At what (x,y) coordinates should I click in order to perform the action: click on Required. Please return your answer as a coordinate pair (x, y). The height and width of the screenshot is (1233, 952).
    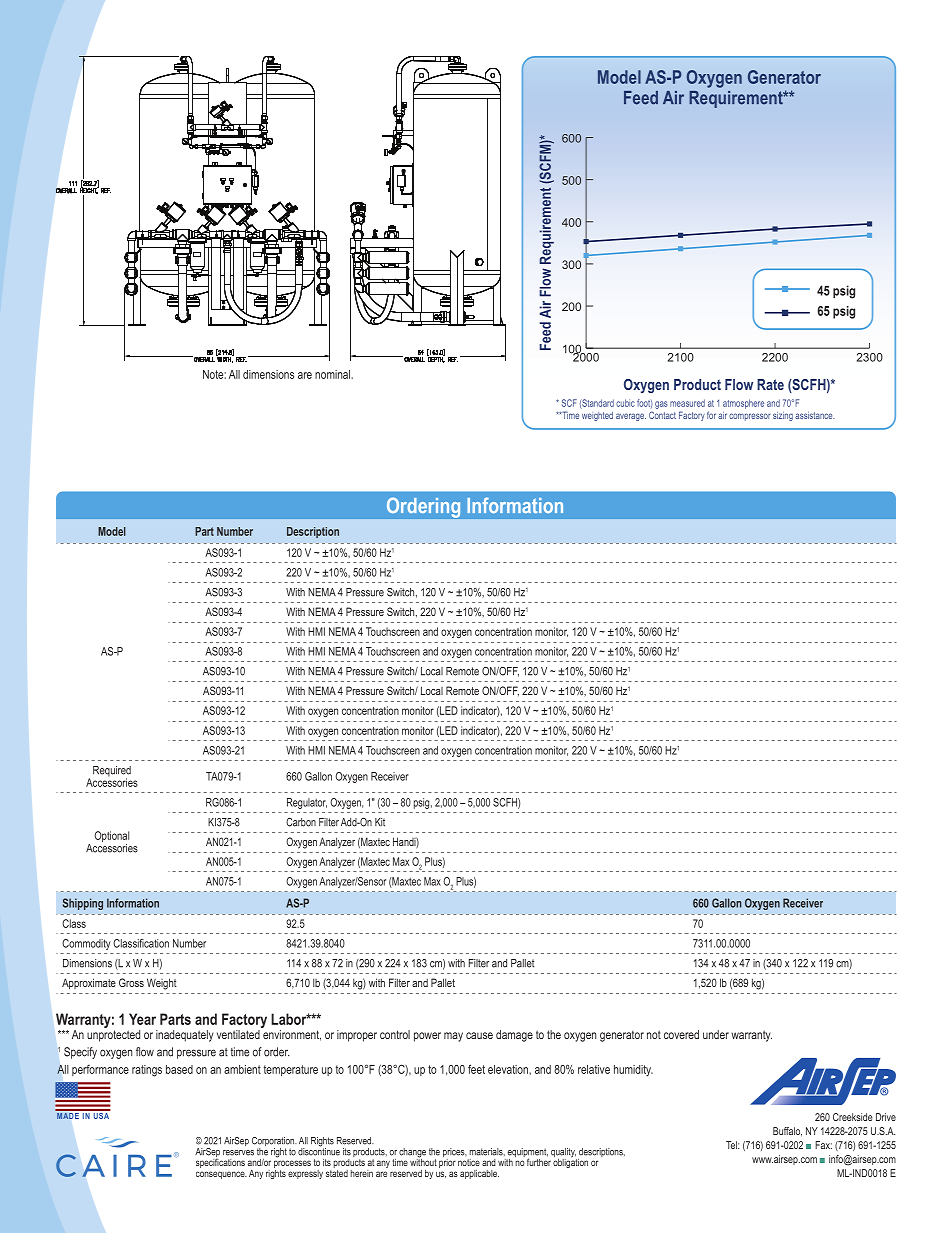
    Looking at the image, I should click on (112, 772).
